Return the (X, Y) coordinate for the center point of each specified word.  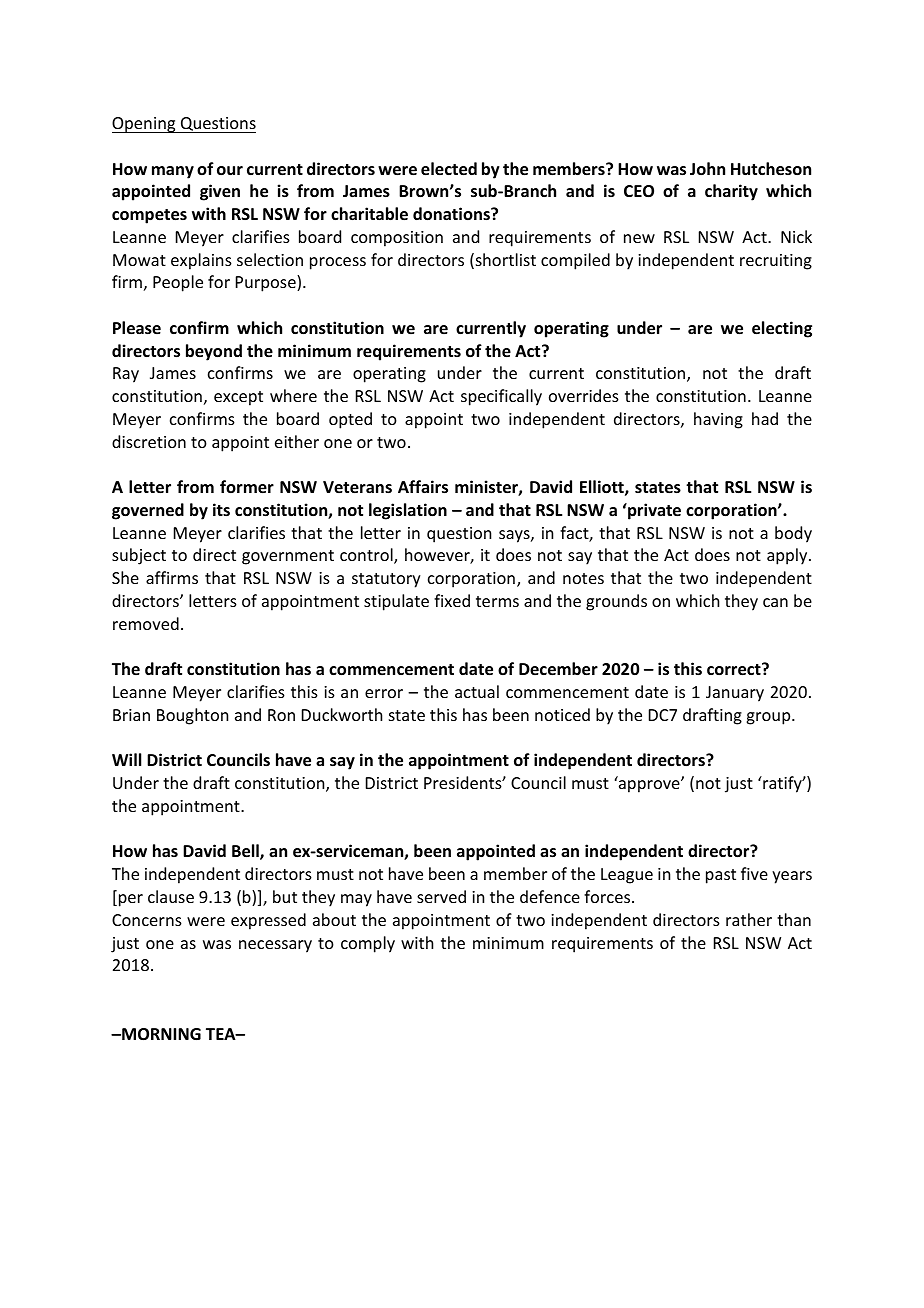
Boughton (192, 716)
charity (731, 192)
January (735, 694)
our (230, 170)
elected (449, 169)
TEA (222, 1034)
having (718, 420)
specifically (501, 397)
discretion (149, 441)
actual (477, 691)
